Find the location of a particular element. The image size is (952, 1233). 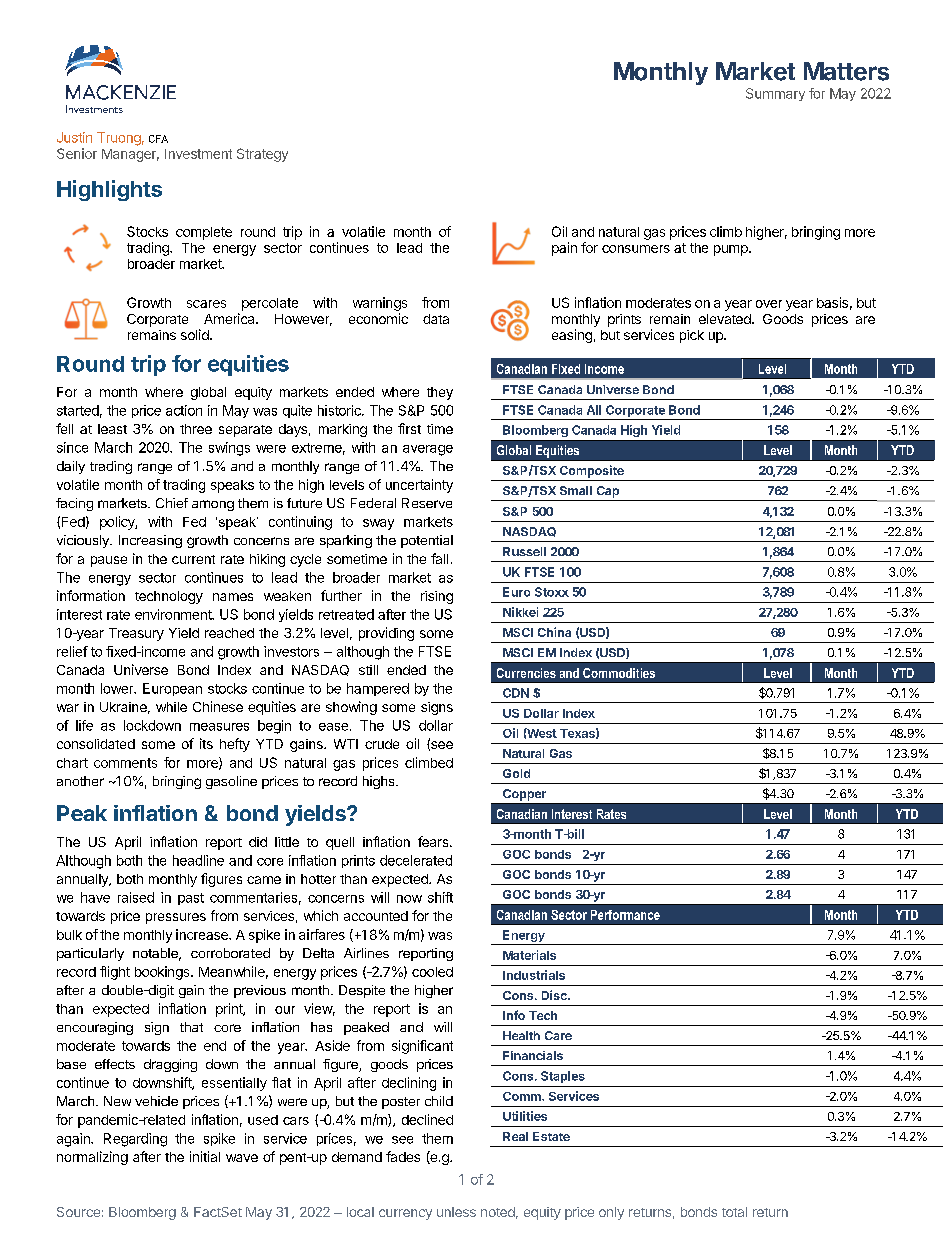

CFA is located at coordinates (158, 139).
